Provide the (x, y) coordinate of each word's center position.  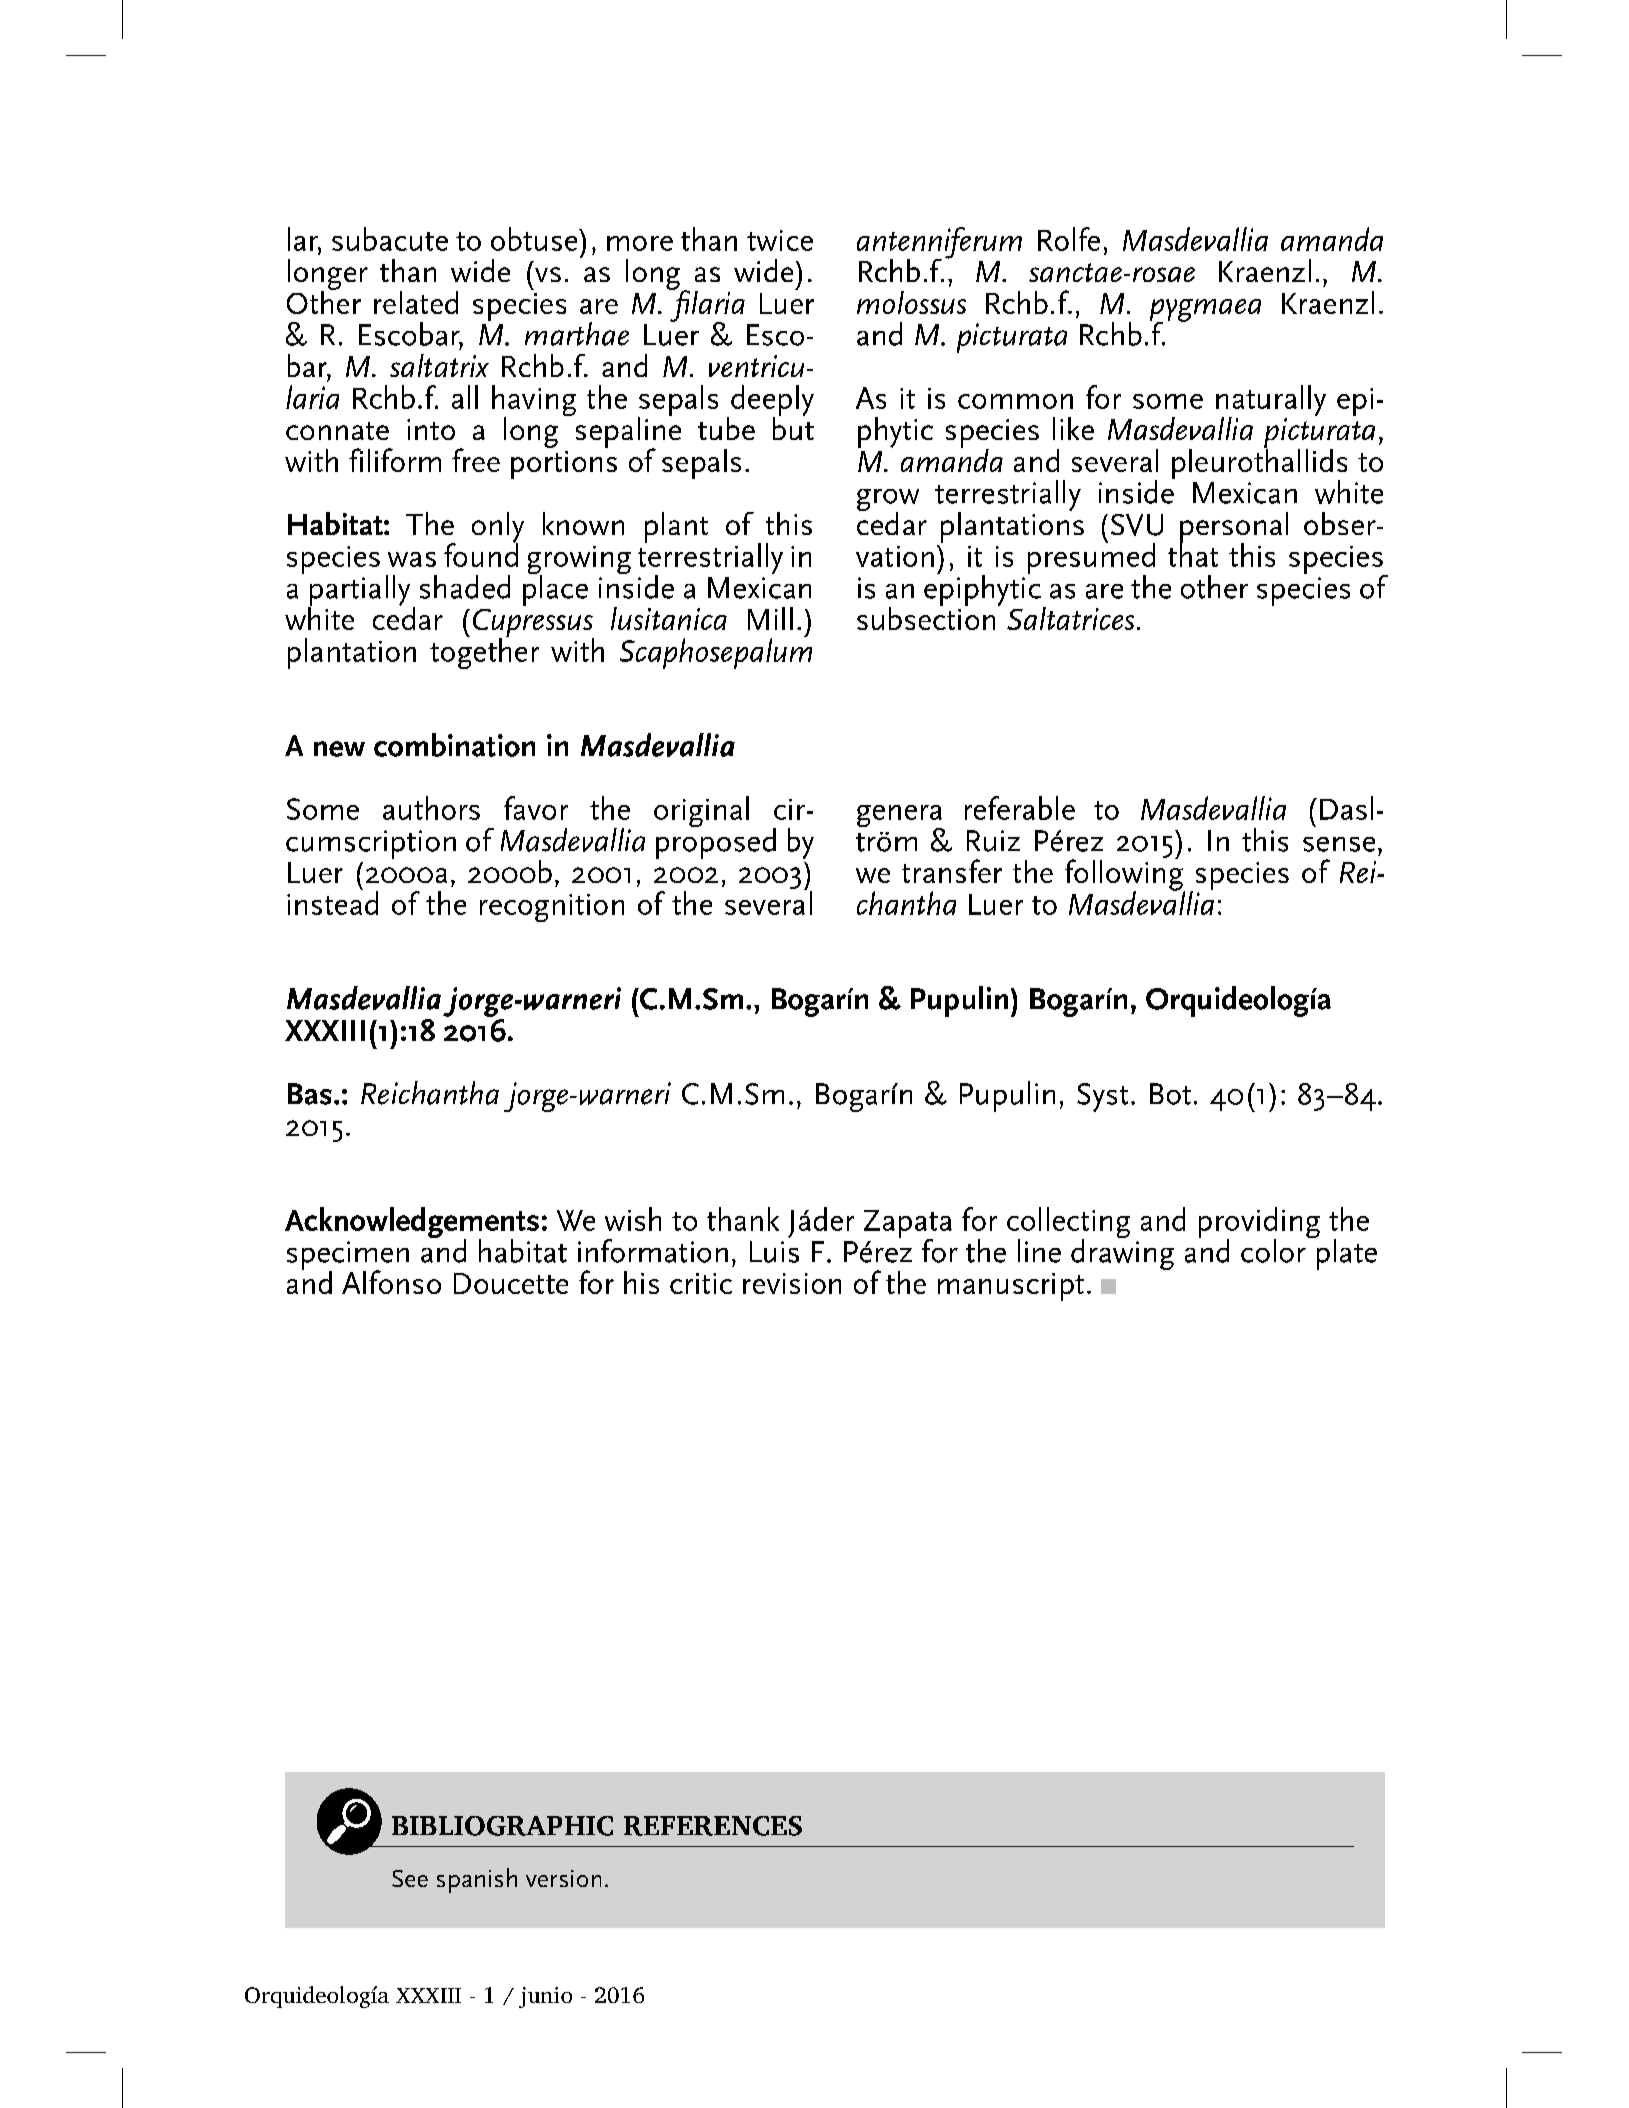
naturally (1271, 402)
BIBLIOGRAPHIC (502, 1826)
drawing (1122, 1253)
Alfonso (391, 1282)
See (410, 1878)
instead (332, 902)
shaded (465, 587)
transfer (952, 871)
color (1274, 1249)
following (1125, 875)
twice (780, 240)
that (1193, 554)
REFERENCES (713, 1826)
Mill (770, 618)
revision (792, 1283)
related (416, 302)
